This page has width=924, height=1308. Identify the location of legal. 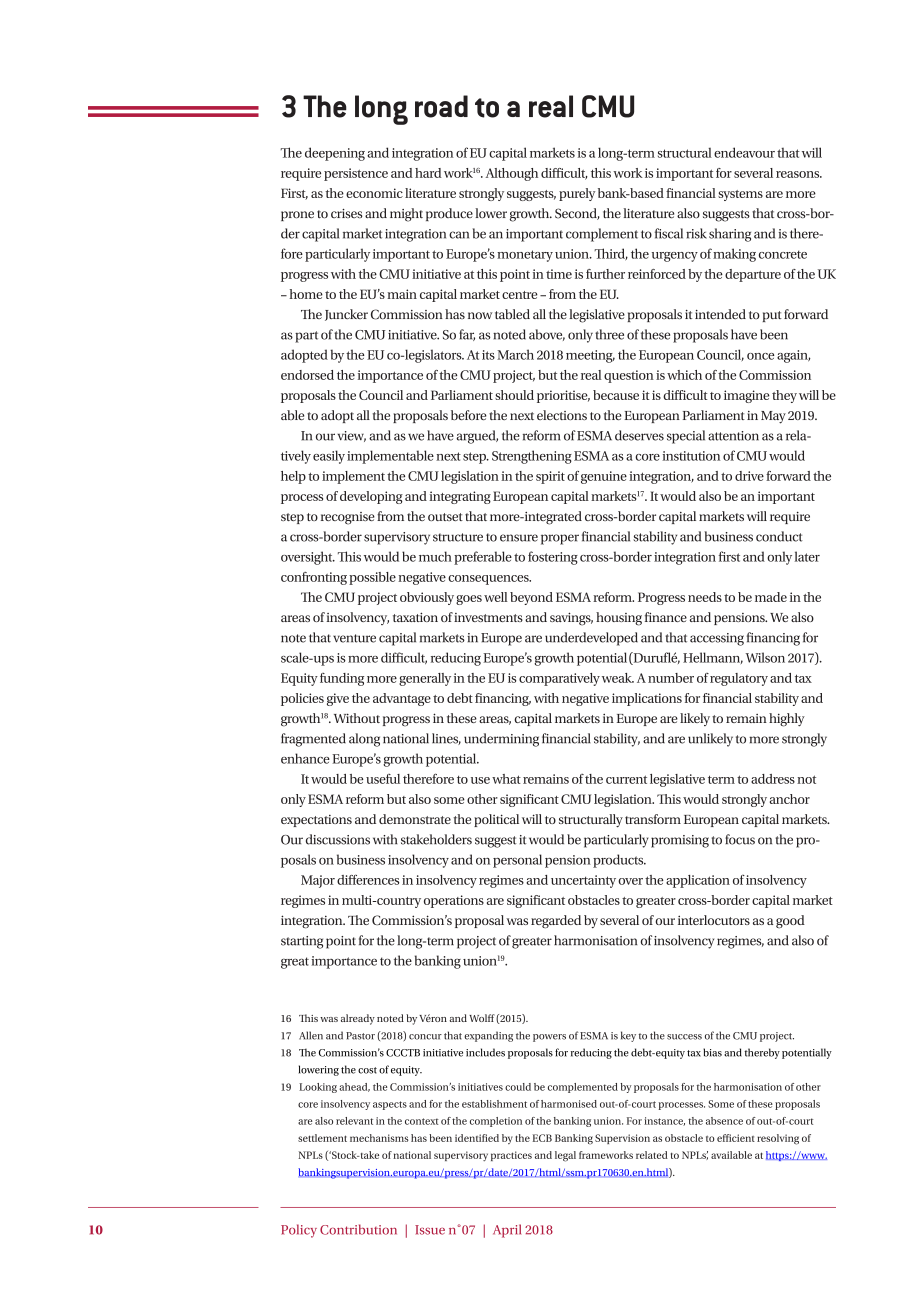
(565, 1156).
